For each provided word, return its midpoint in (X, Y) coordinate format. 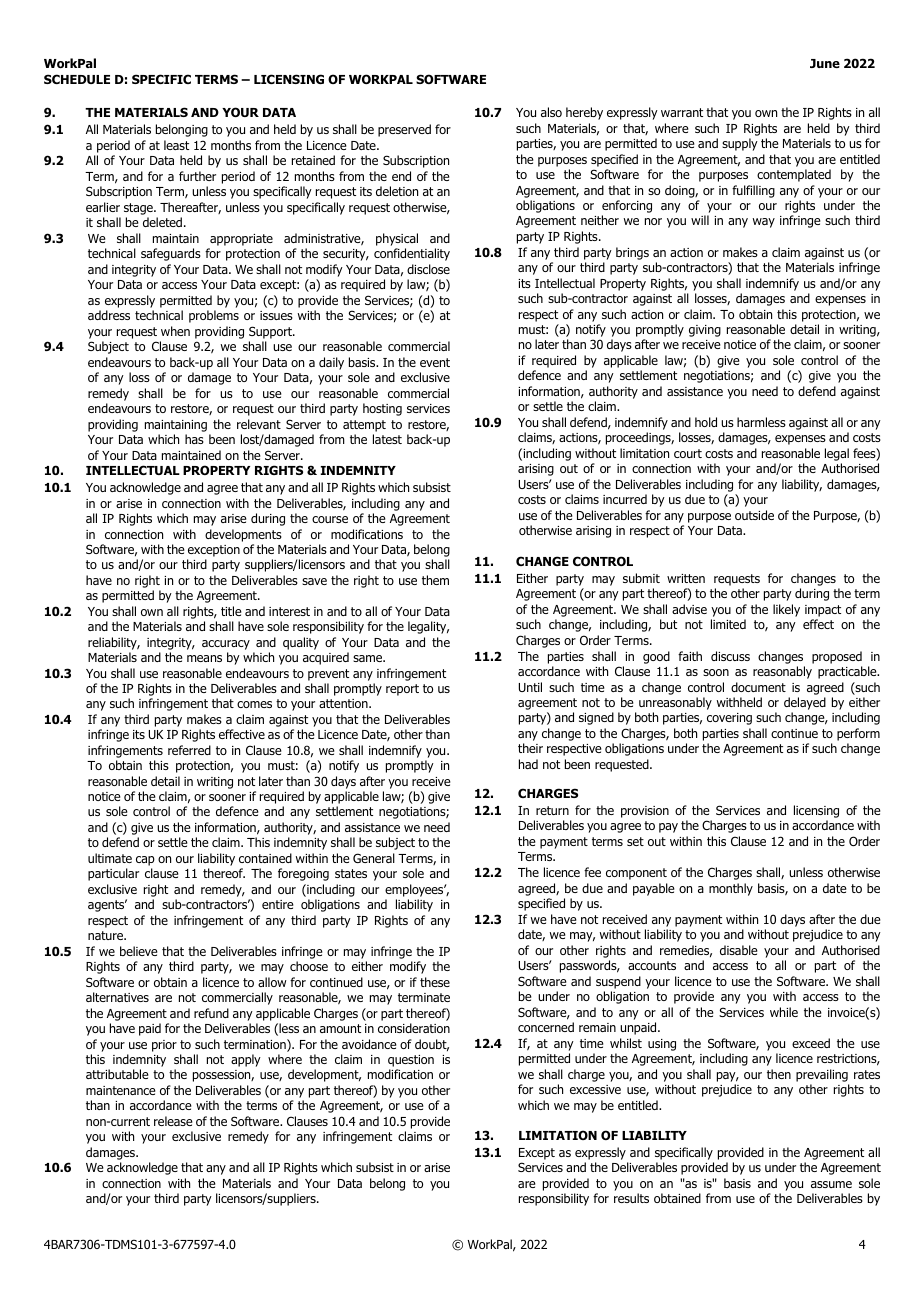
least (176, 145)
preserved (404, 130)
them (435, 580)
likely (786, 610)
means (204, 658)
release (173, 1121)
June (825, 63)
